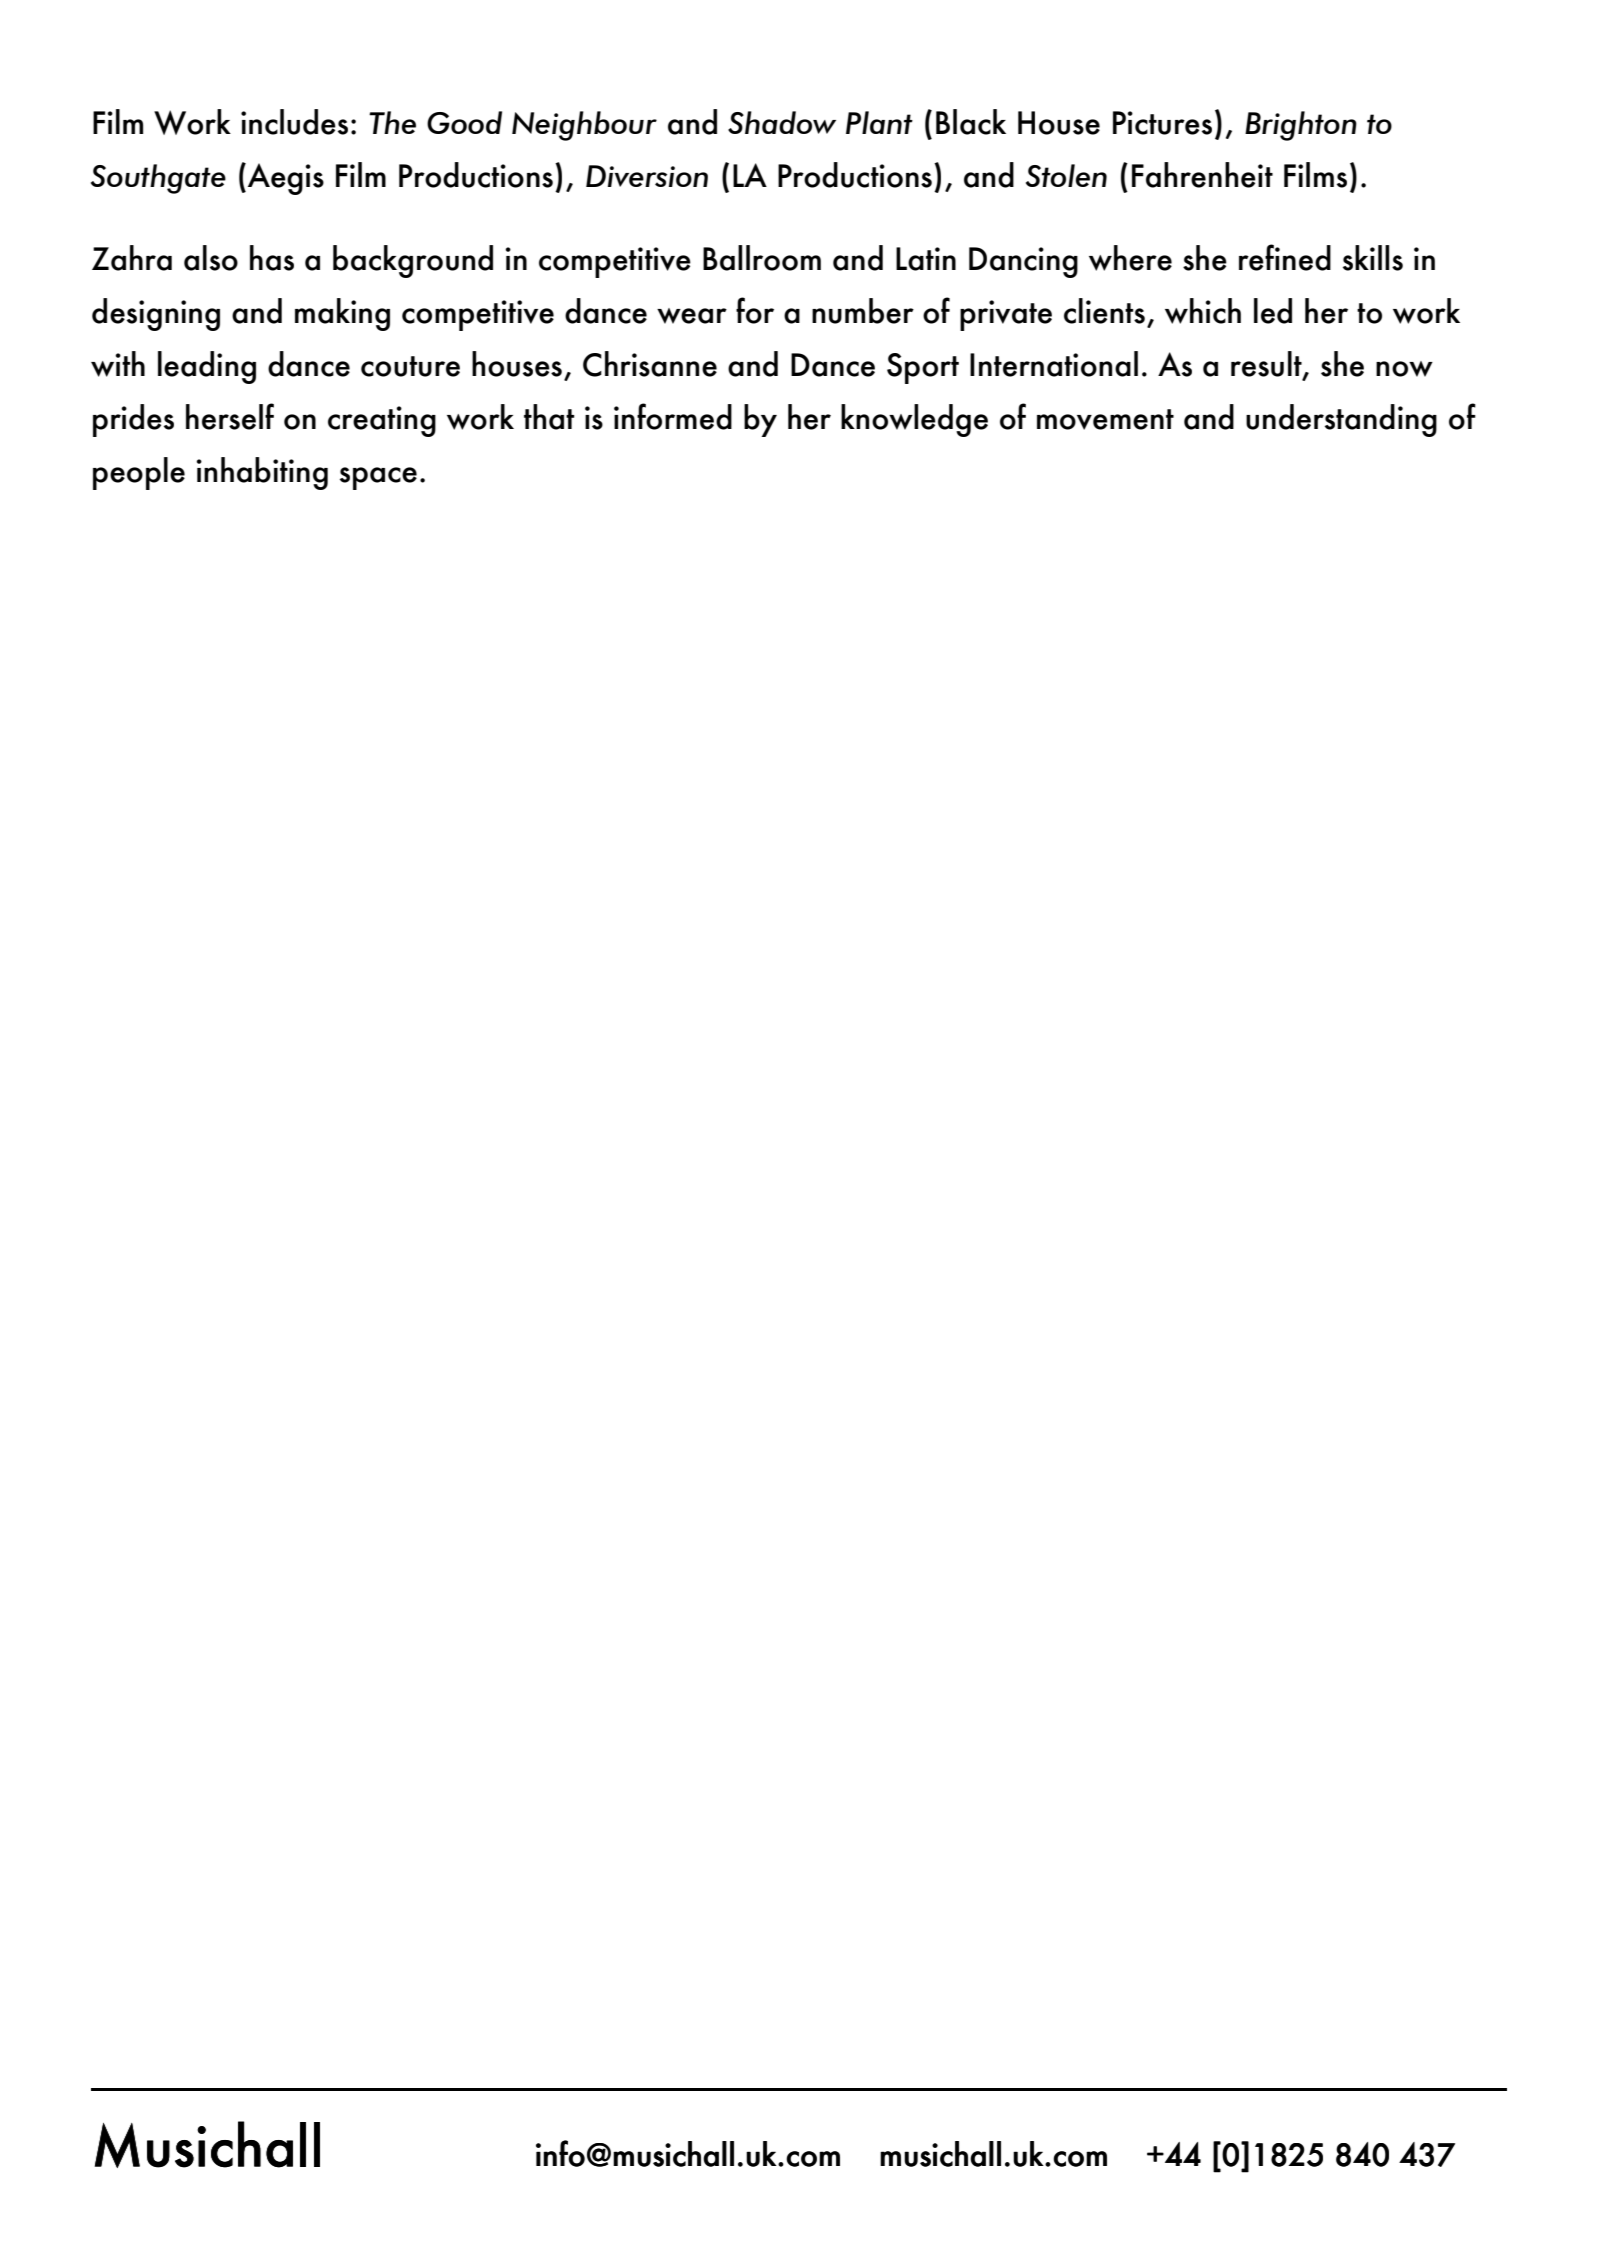  I want to click on has, so click(272, 258).
